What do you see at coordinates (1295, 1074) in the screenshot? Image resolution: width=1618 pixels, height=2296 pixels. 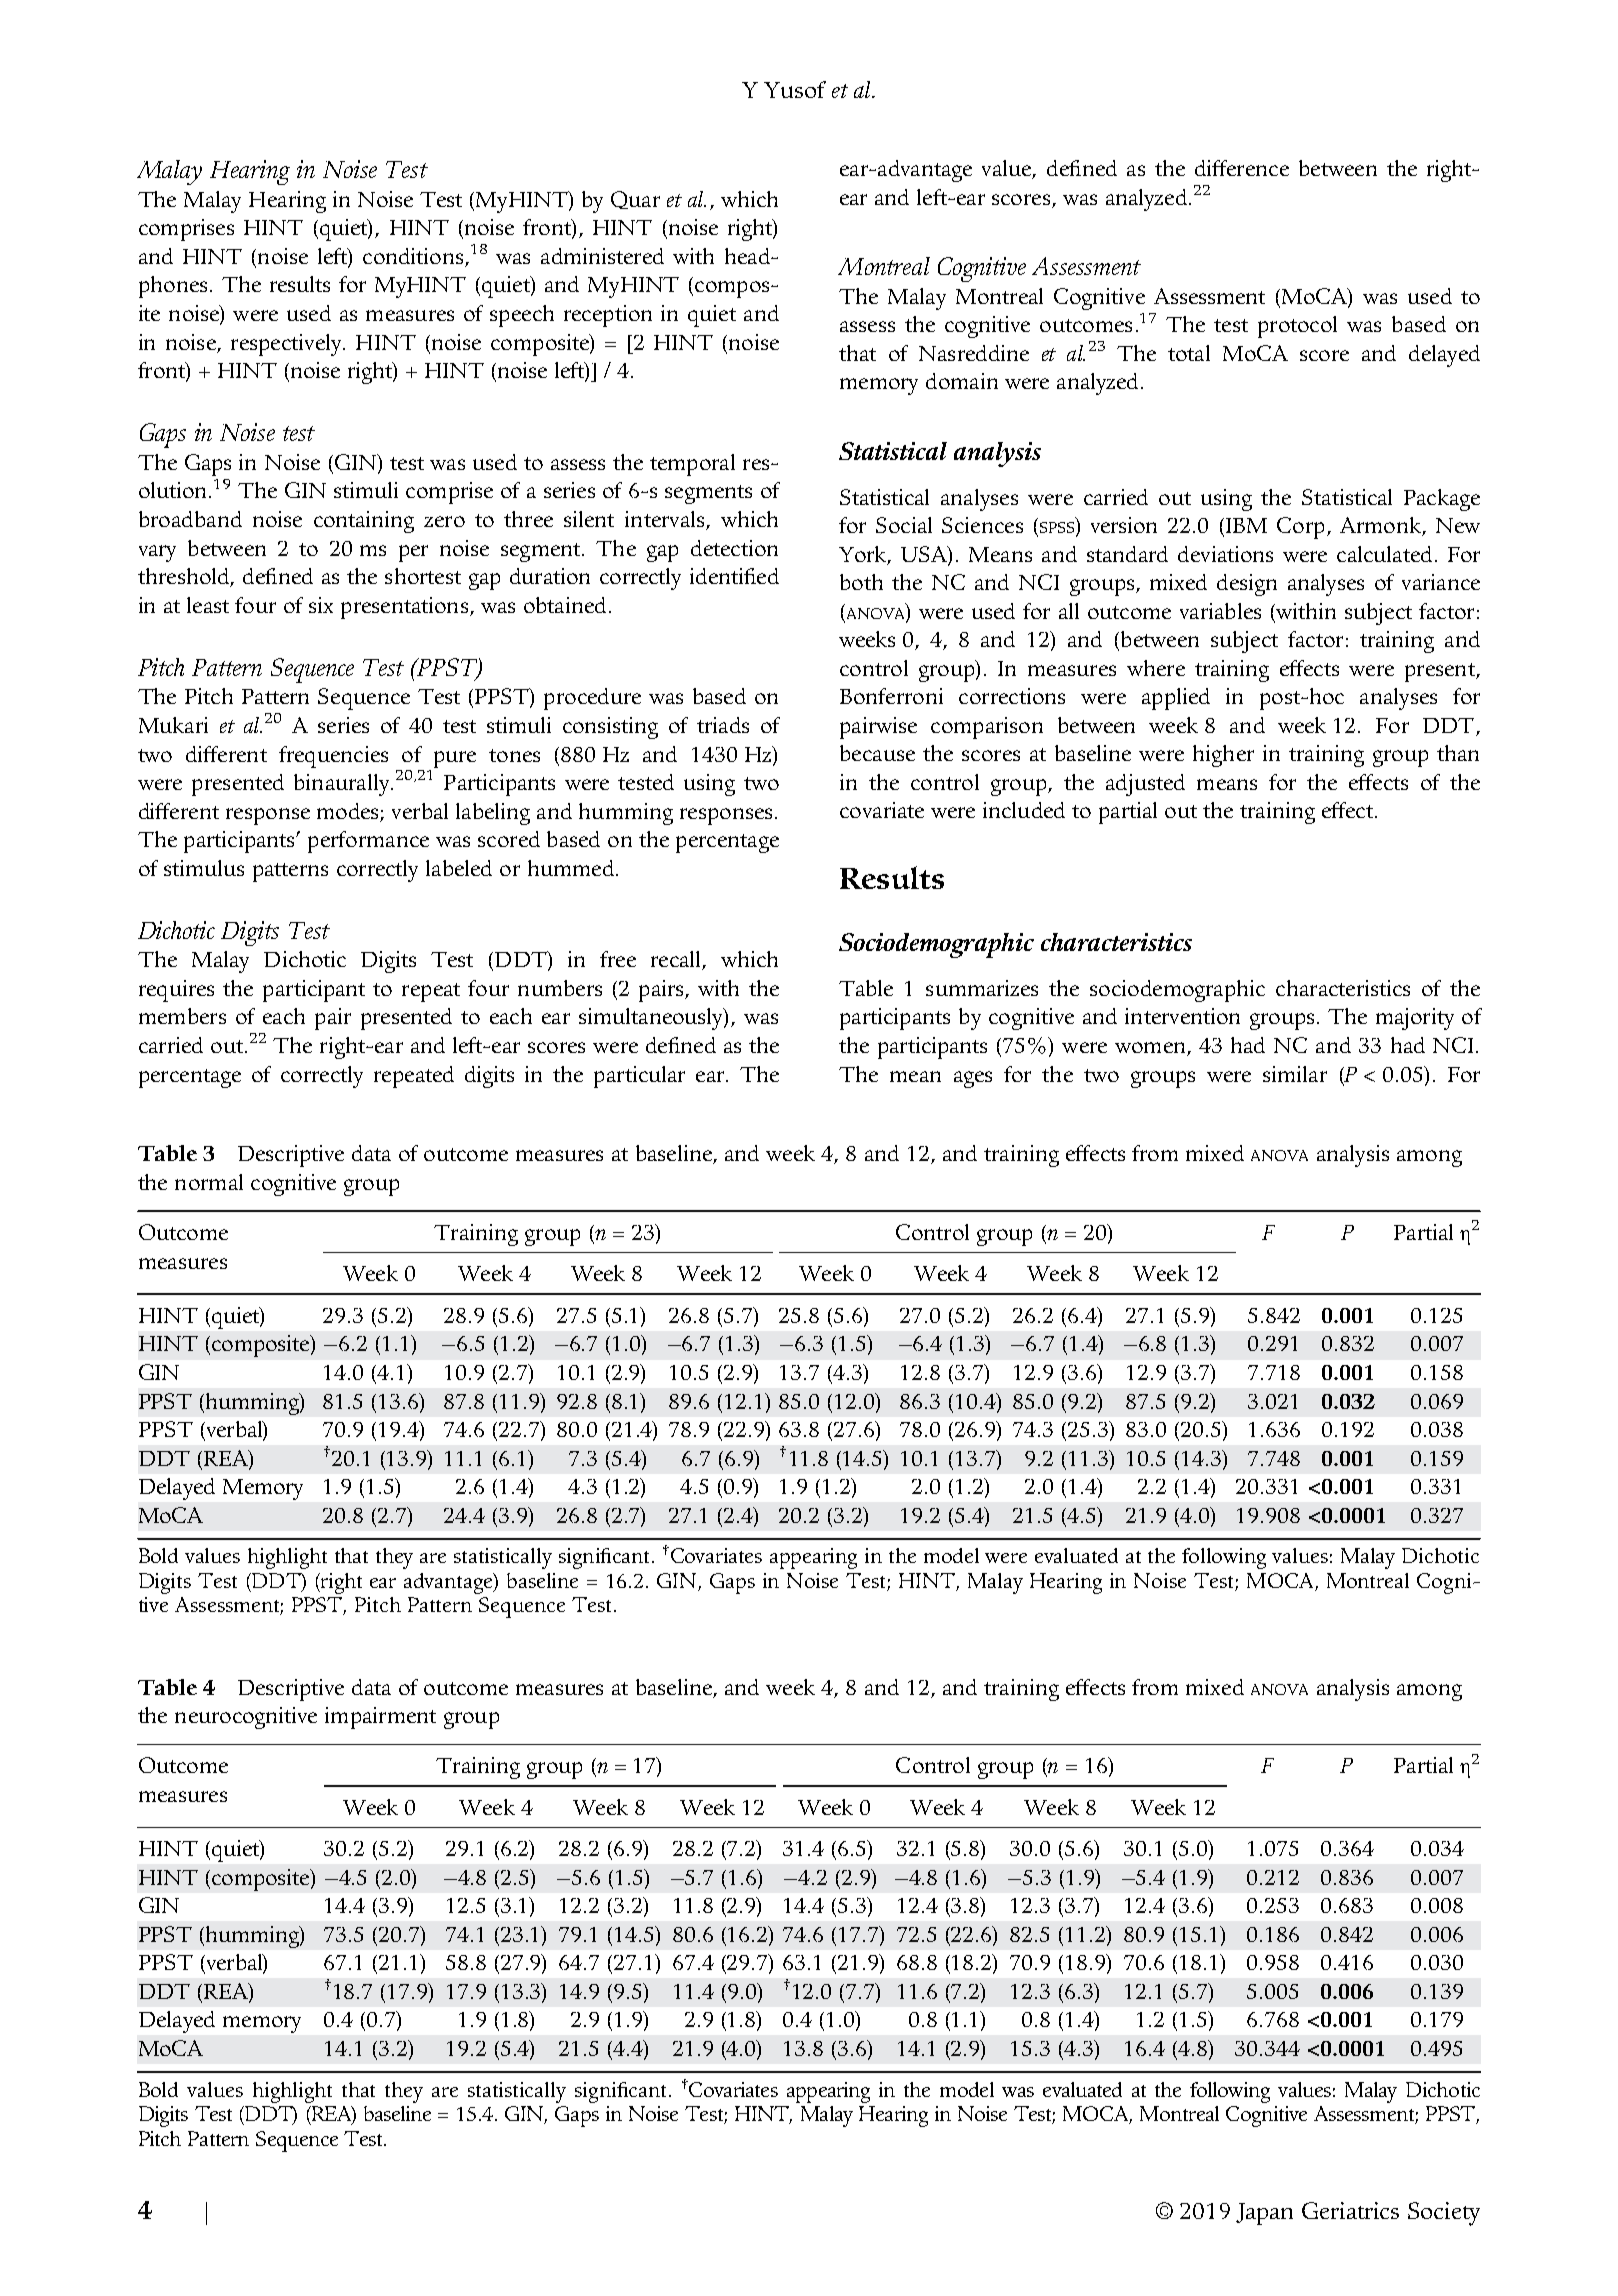 I see `similar` at bounding box center [1295, 1074].
